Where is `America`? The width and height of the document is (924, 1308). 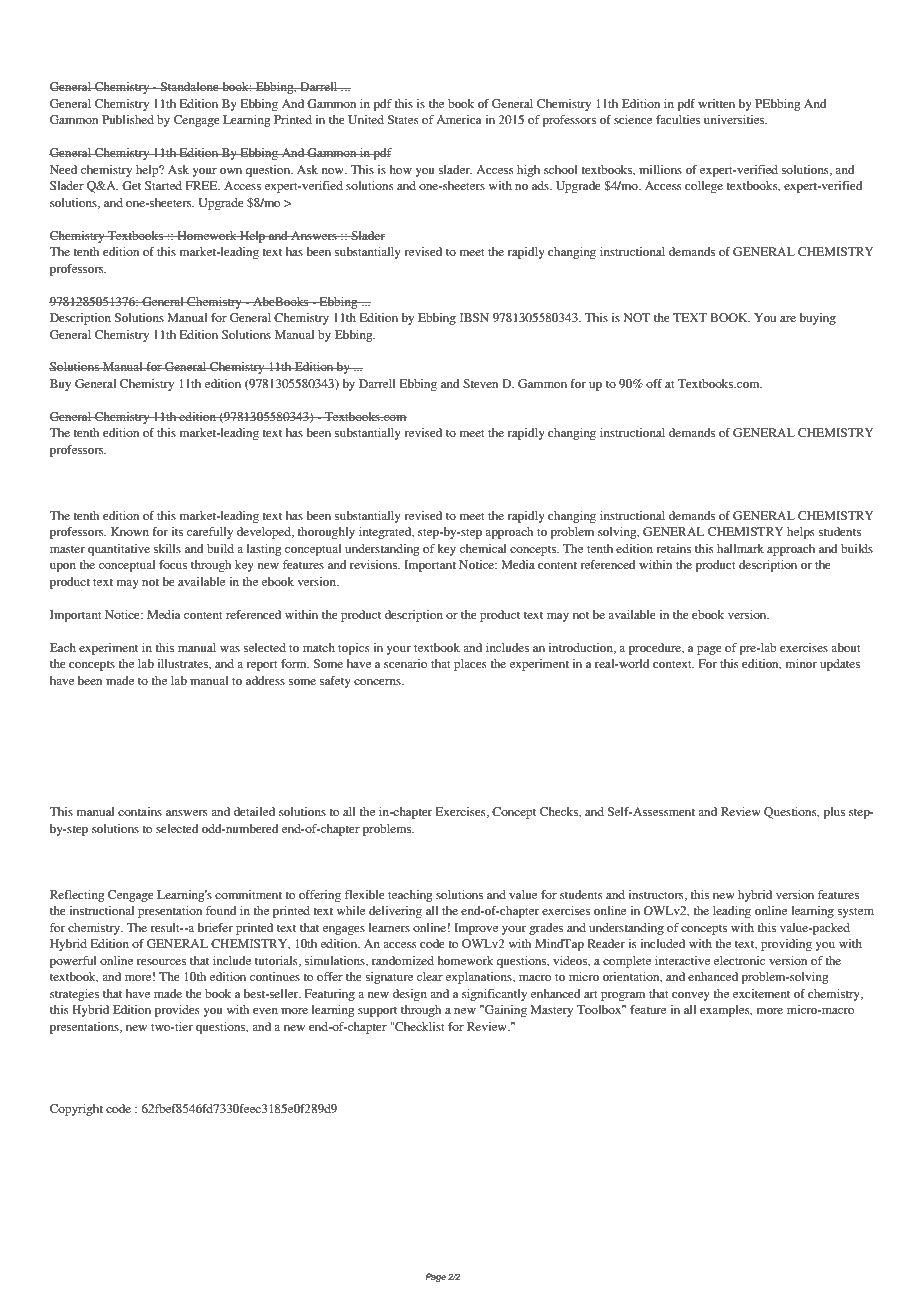 America is located at coordinates (459, 119).
